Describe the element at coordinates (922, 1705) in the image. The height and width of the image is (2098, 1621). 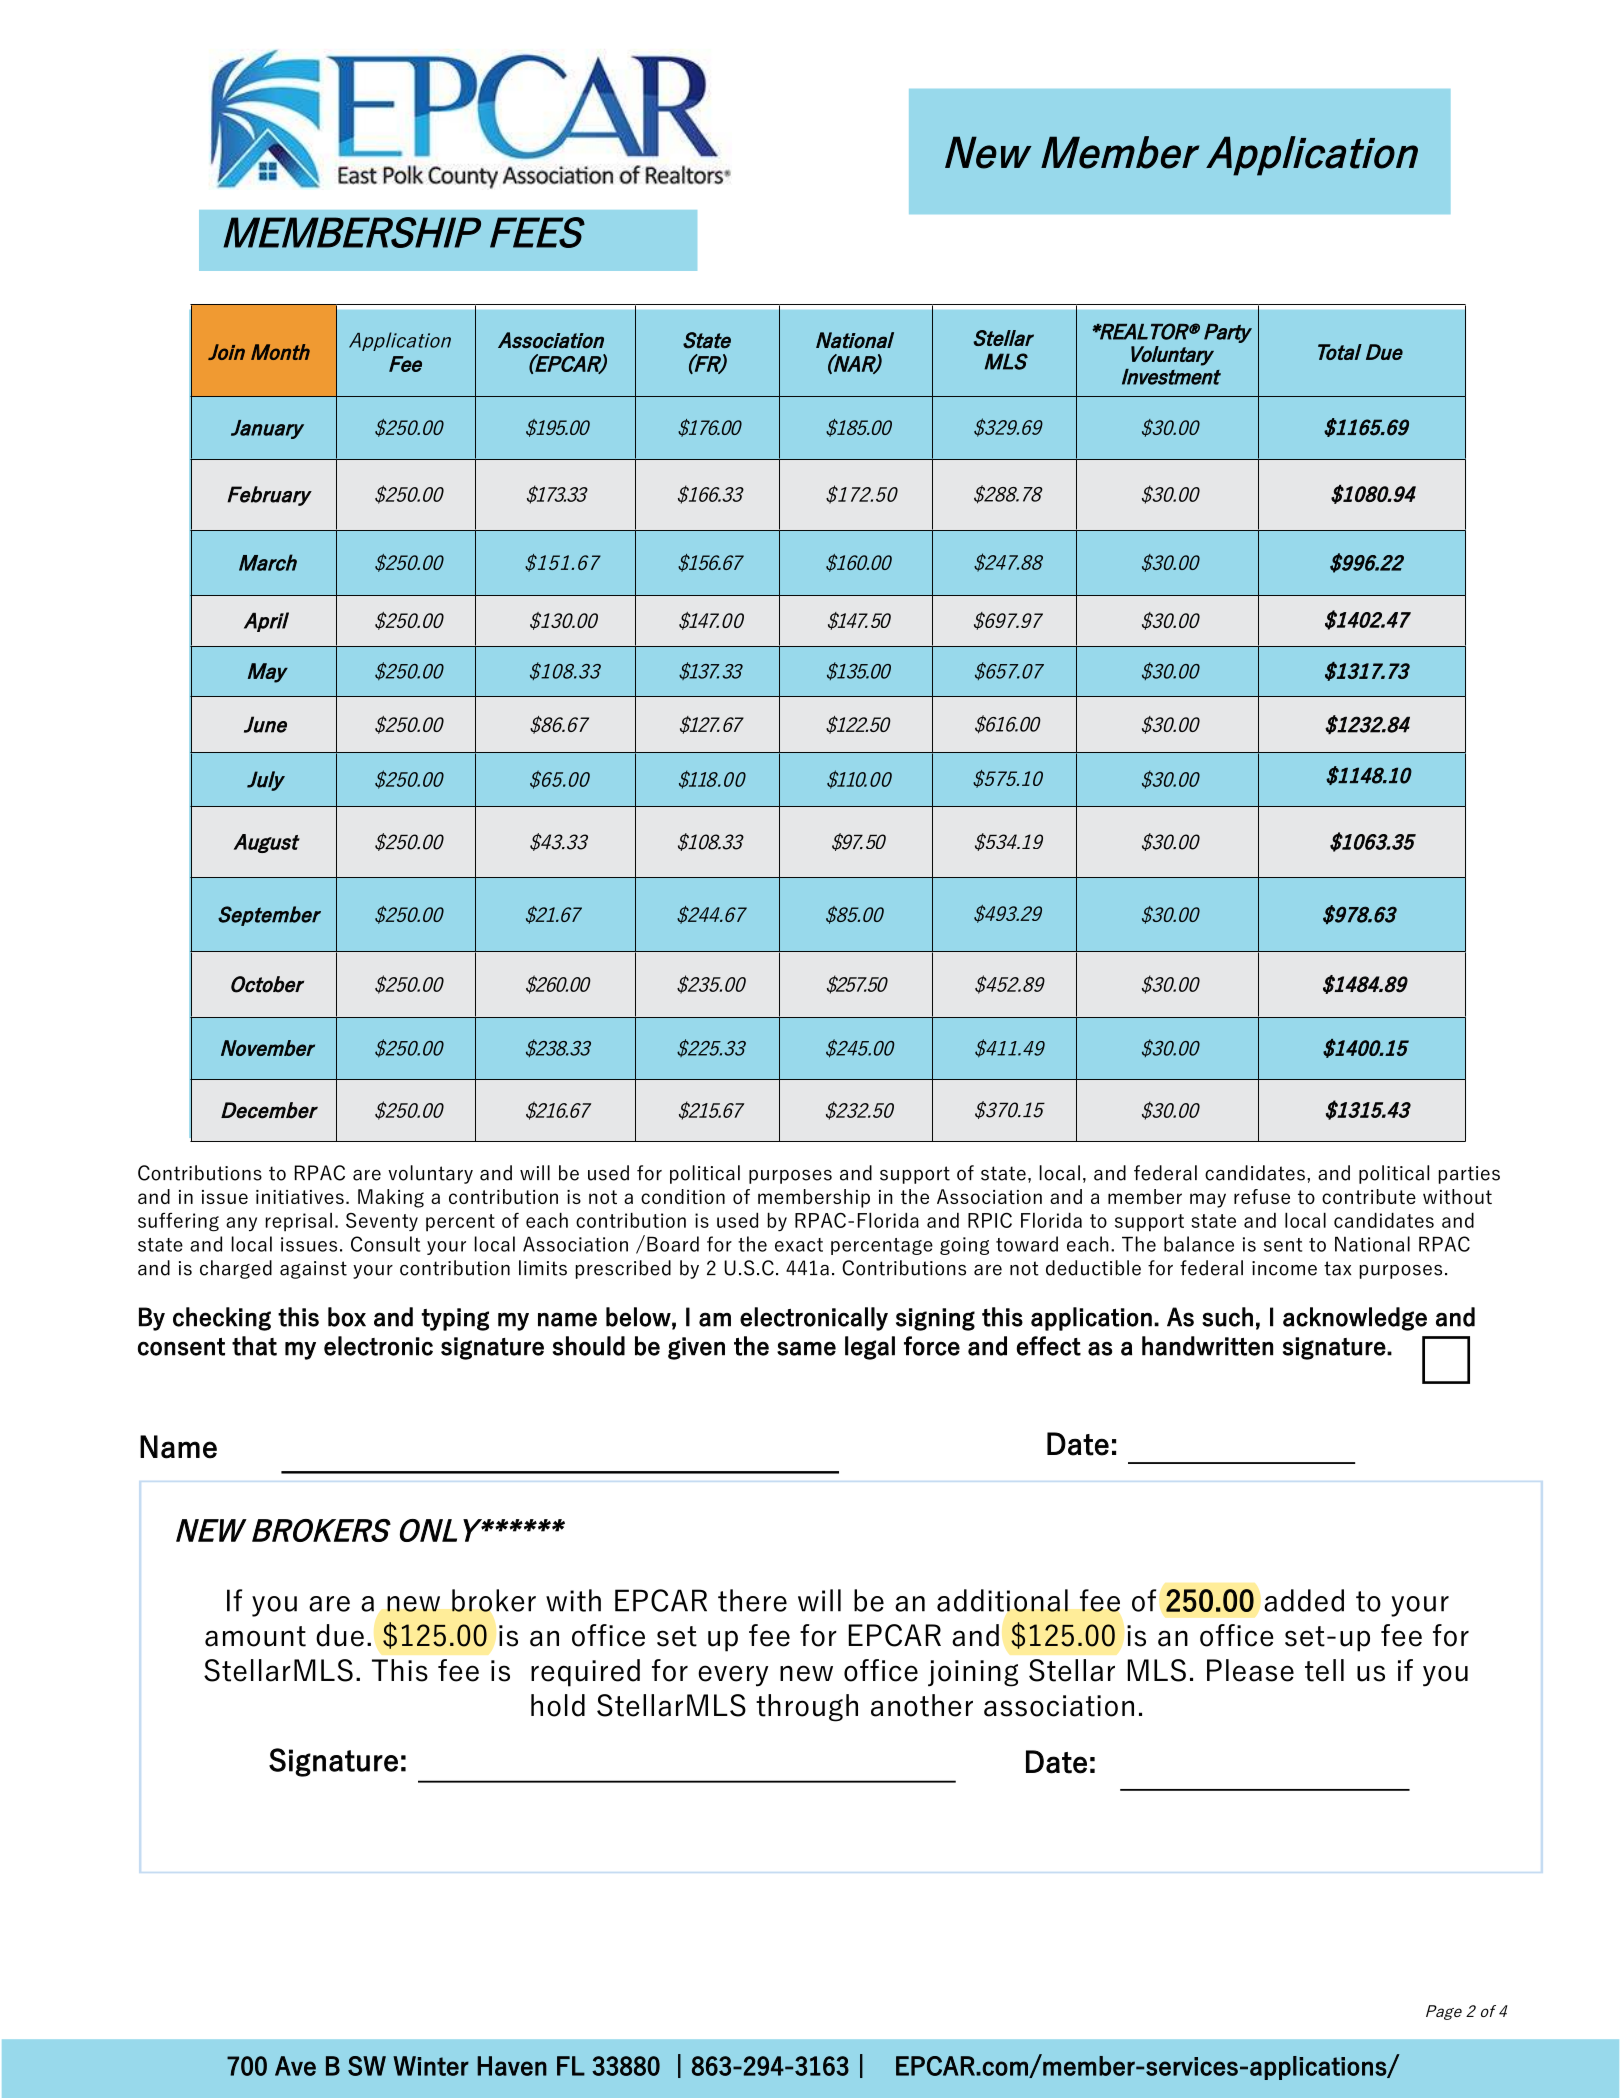
I see `another` at that location.
